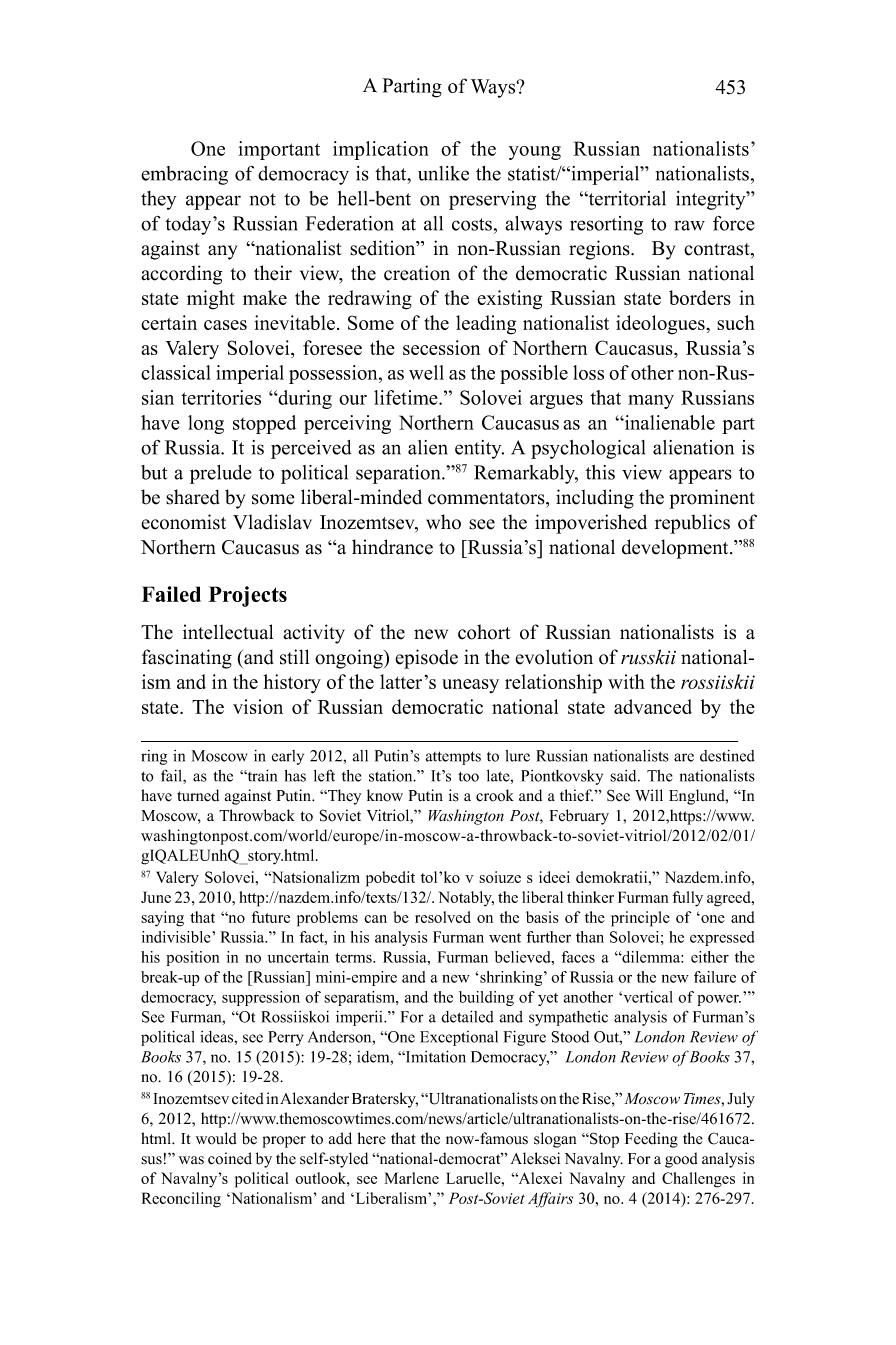 Image resolution: width=896 pixels, height=1345 pixels. What do you see at coordinates (692, 524) in the screenshot?
I see `republics` at bounding box center [692, 524].
